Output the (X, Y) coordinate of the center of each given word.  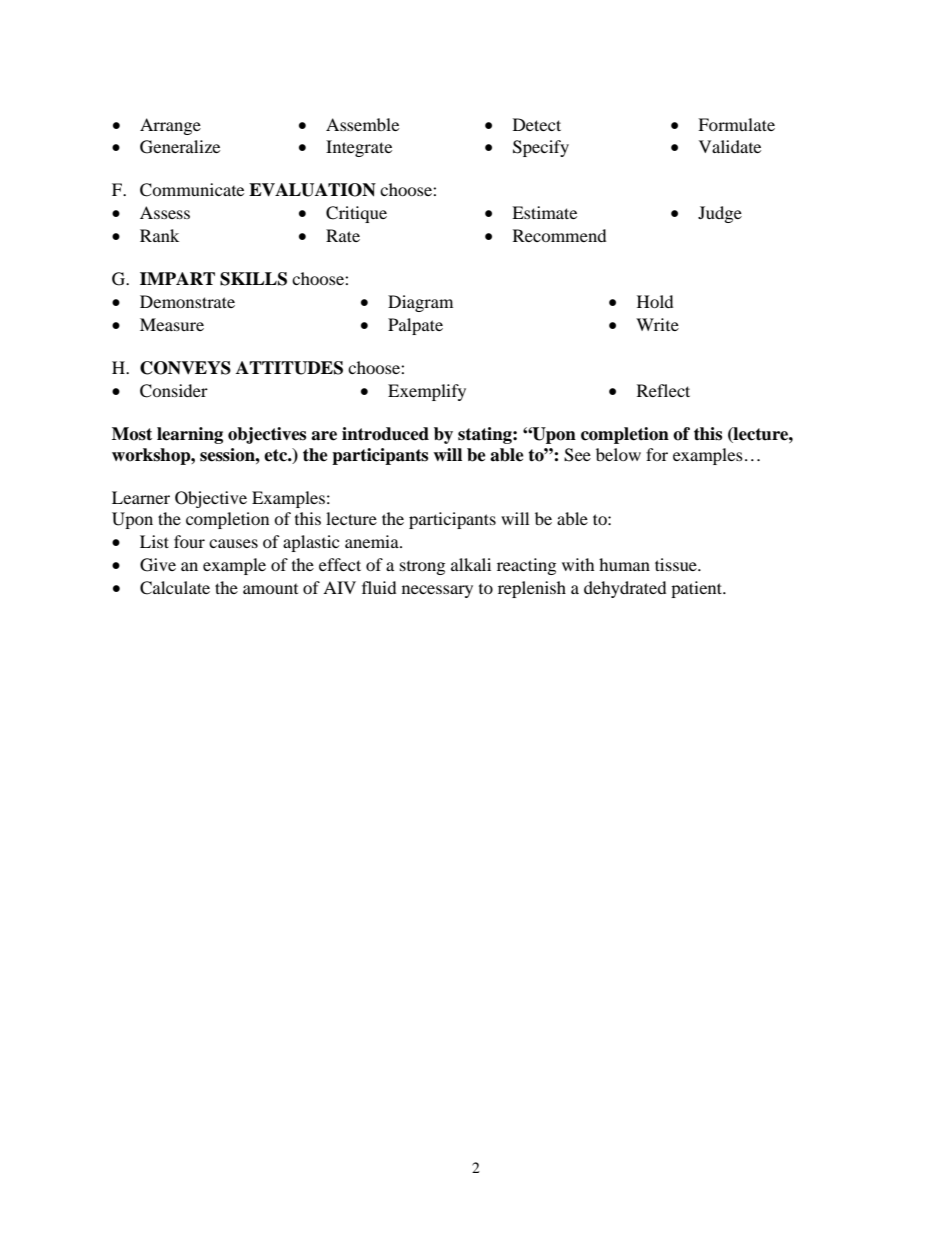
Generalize (180, 147)
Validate (730, 146)
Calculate (175, 588)
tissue (677, 564)
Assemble (362, 124)
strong (422, 568)
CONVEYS (185, 368)
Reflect (663, 390)
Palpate (415, 326)
